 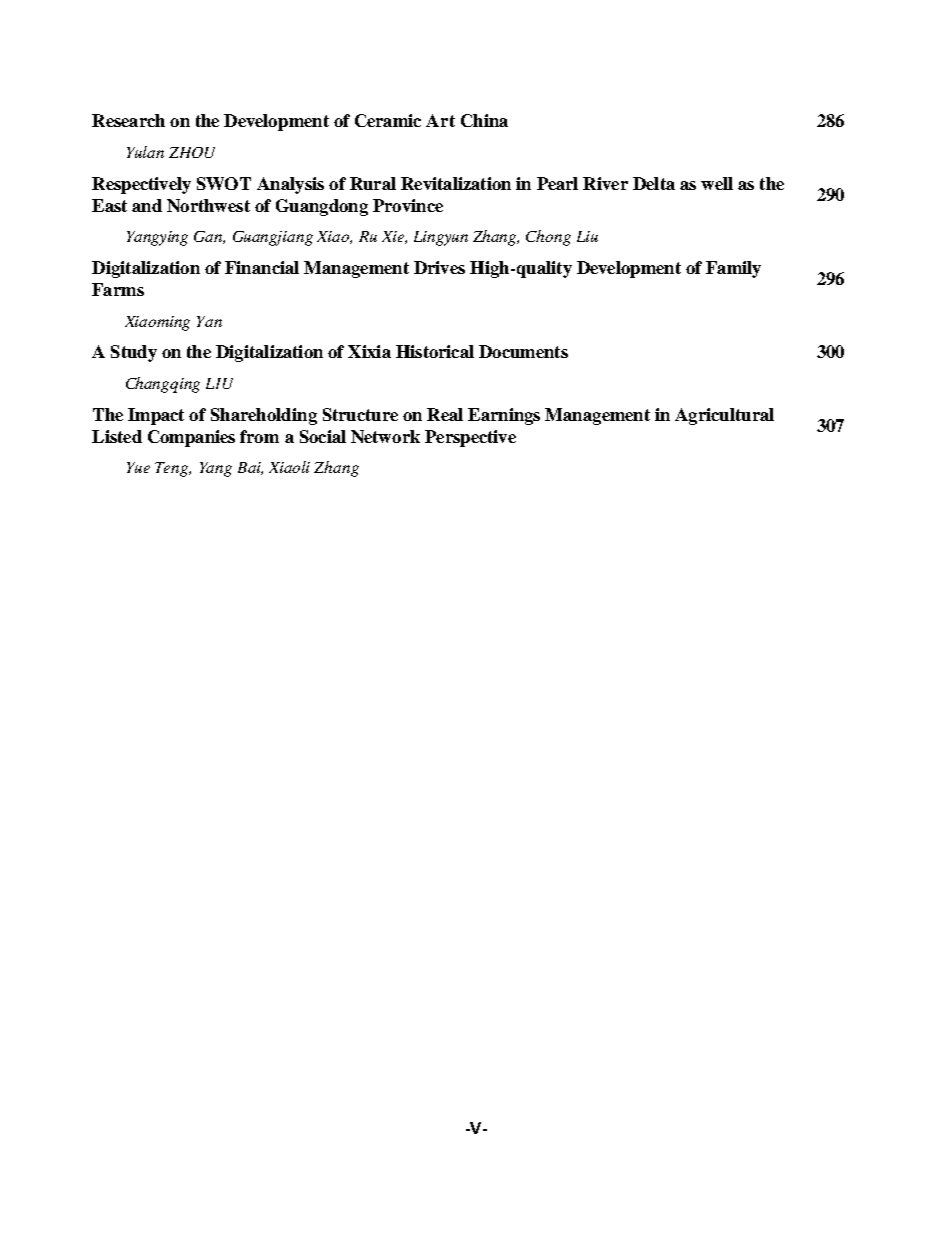 What do you see at coordinates (134, 353) in the document?
I see `Study` at bounding box center [134, 353].
